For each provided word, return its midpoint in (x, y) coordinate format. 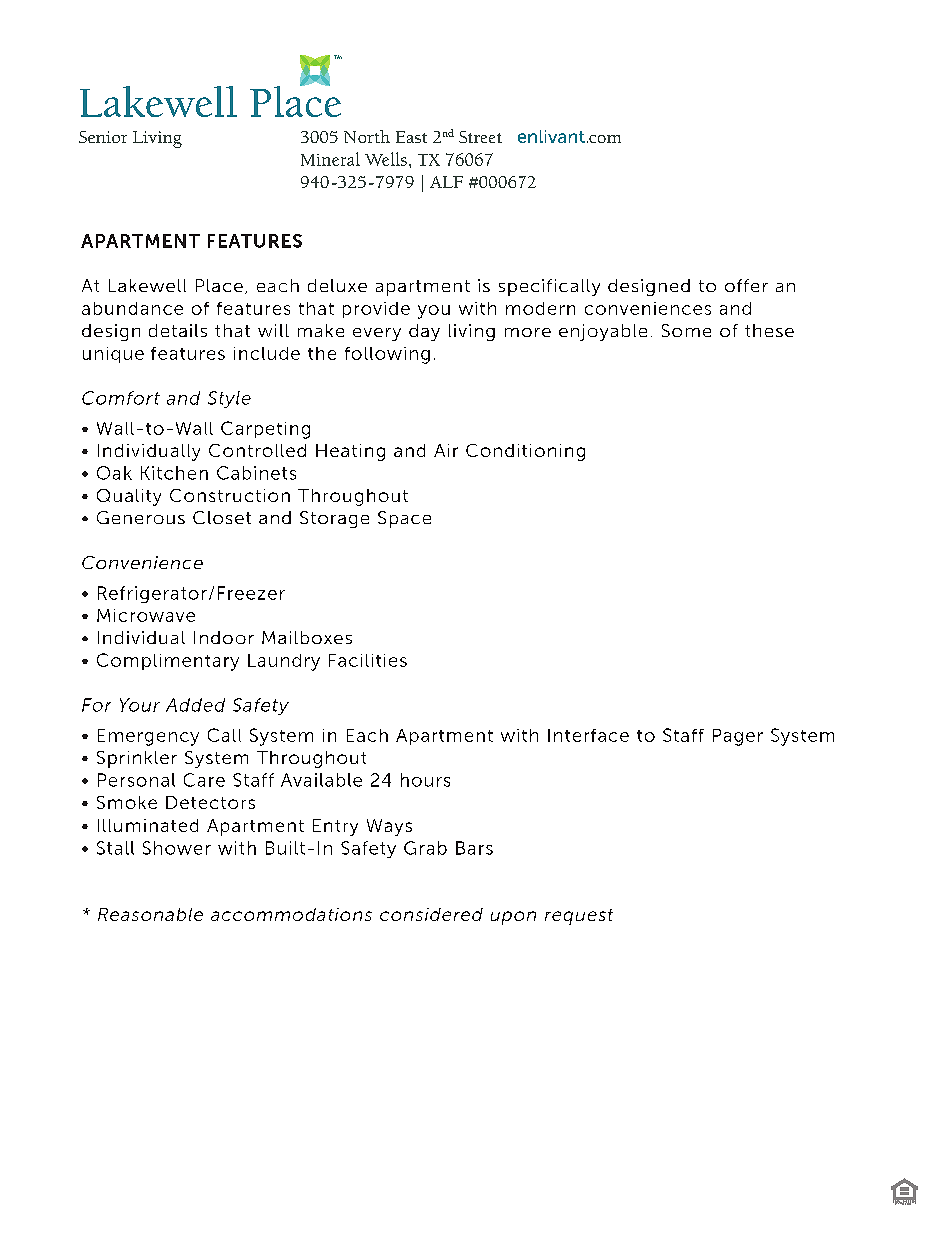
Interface (588, 735)
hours (425, 780)
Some (686, 330)
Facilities (368, 660)
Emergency (148, 737)
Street (480, 137)
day (424, 332)
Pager (738, 737)
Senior (103, 137)
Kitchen (174, 473)
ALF (446, 182)
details (178, 330)
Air (446, 450)
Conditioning (525, 452)
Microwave (146, 615)
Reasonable (150, 914)
